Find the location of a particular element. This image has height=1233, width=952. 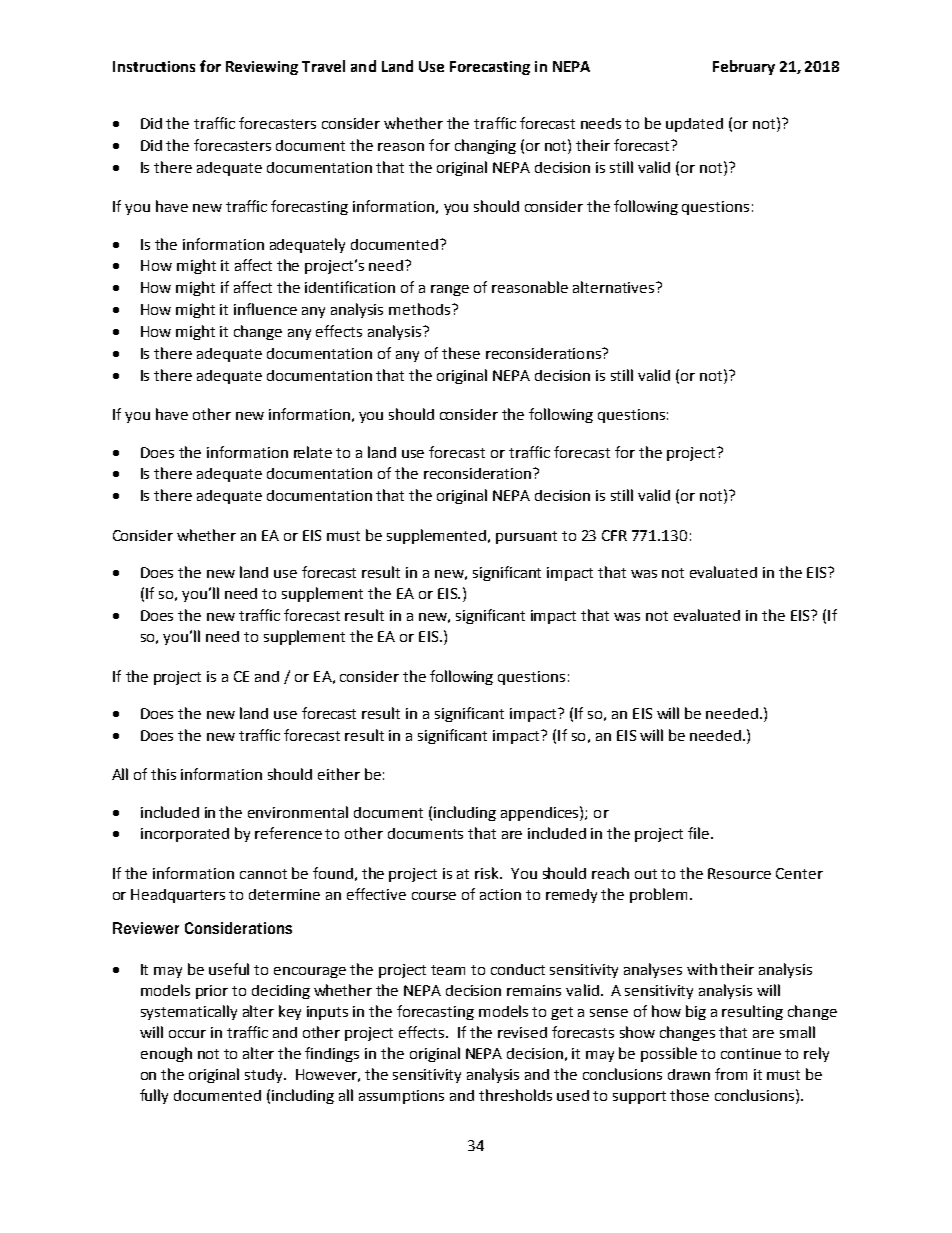

February is located at coordinates (744, 67).
